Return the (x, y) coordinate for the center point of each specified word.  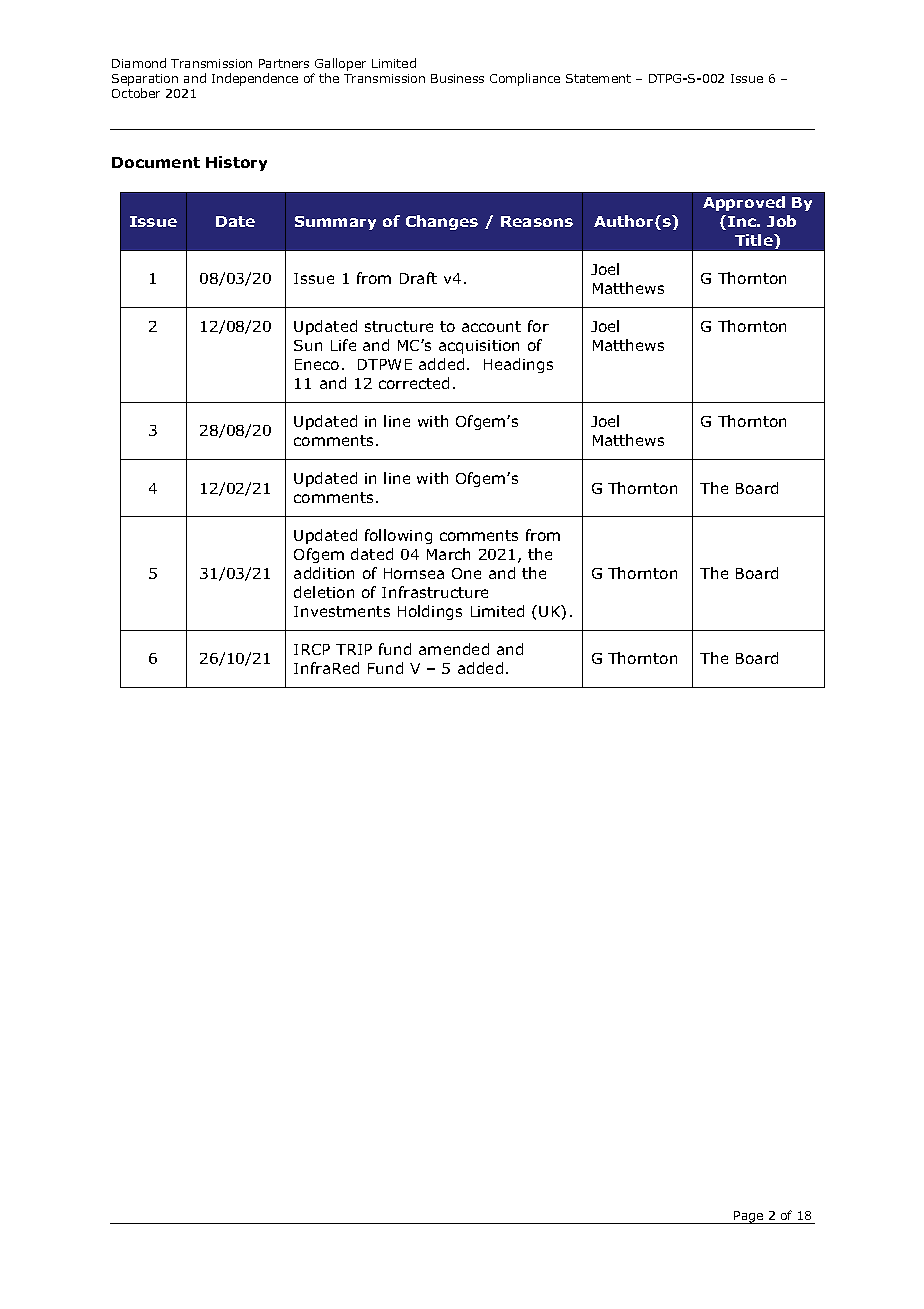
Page (749, 1217)
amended (454, 649)
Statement (598, 78)
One (466, 573)
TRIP (354, 649)
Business (457, 78)
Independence (255, 79)
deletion (324, 592)
